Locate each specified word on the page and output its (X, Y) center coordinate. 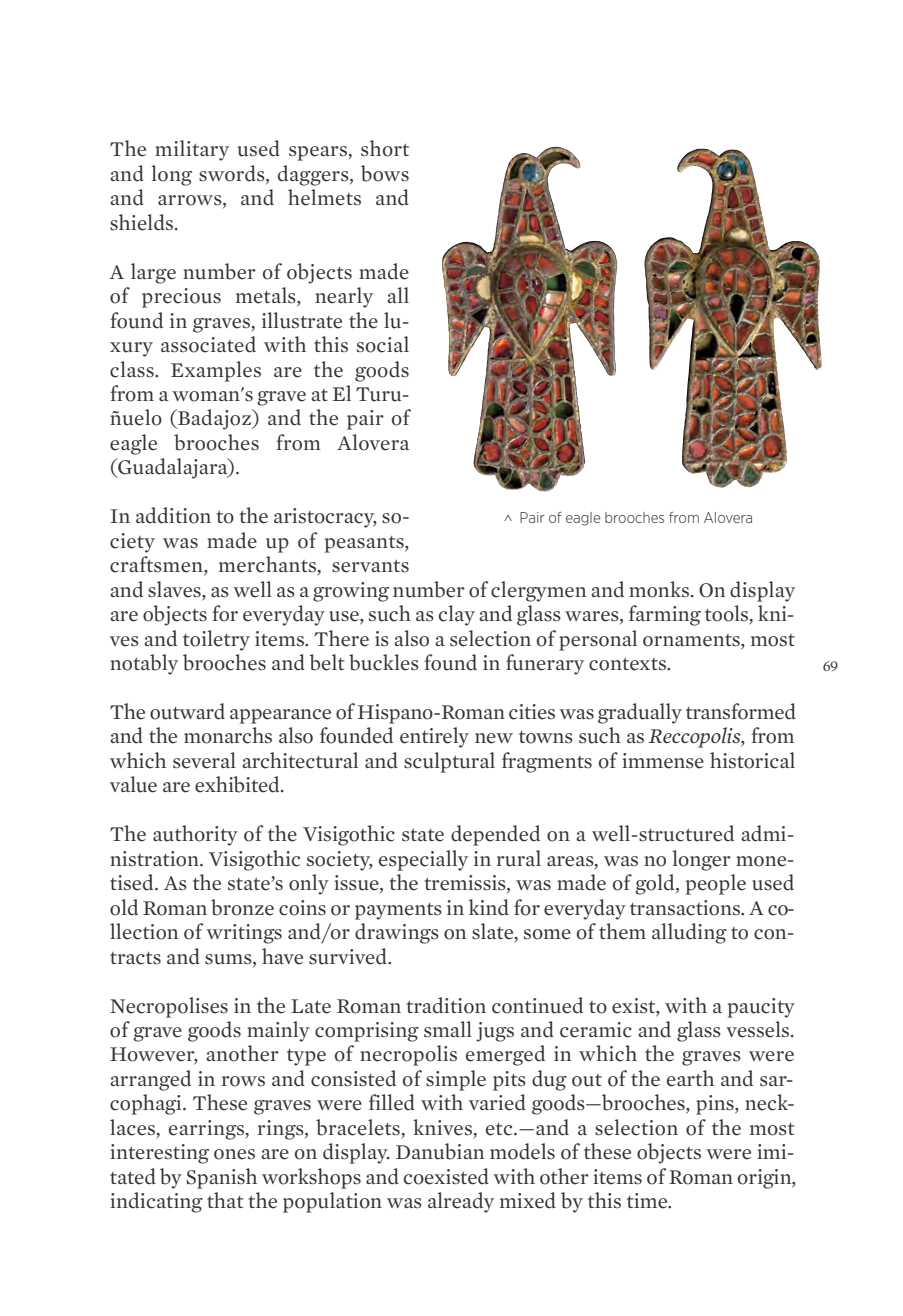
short (385, 148)
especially (423, 860)
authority (195, 835)
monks (660, 589)
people (716, 884)
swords (233, 174)
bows (385, 173)
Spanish (221, 1178)
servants (370, 566)
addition (173, 515)
